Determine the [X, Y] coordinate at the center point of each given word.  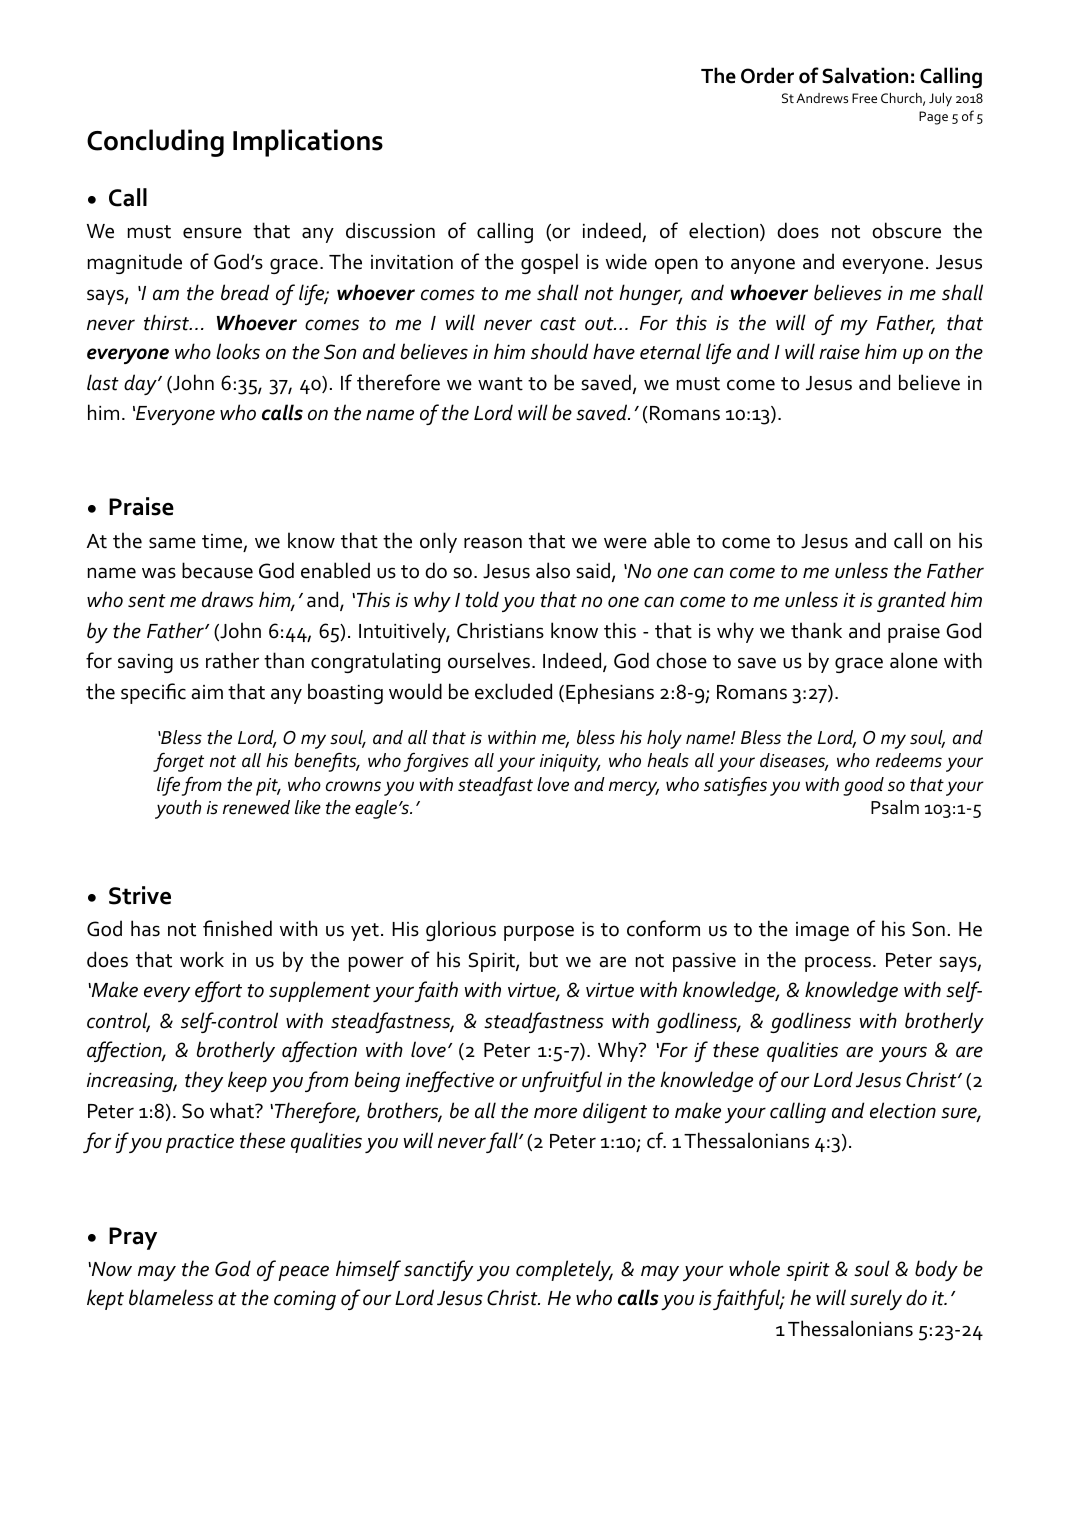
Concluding [155, 143]
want [500, 384]
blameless [171, 1297]
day [141, 384]
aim [207, 692]
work [202, 959]
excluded [513, 691]
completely [564, 1270]
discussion [390, 230]
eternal [670, 351]
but [544, 959]
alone [914, 660]
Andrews [822, 98]
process [838, 964]
